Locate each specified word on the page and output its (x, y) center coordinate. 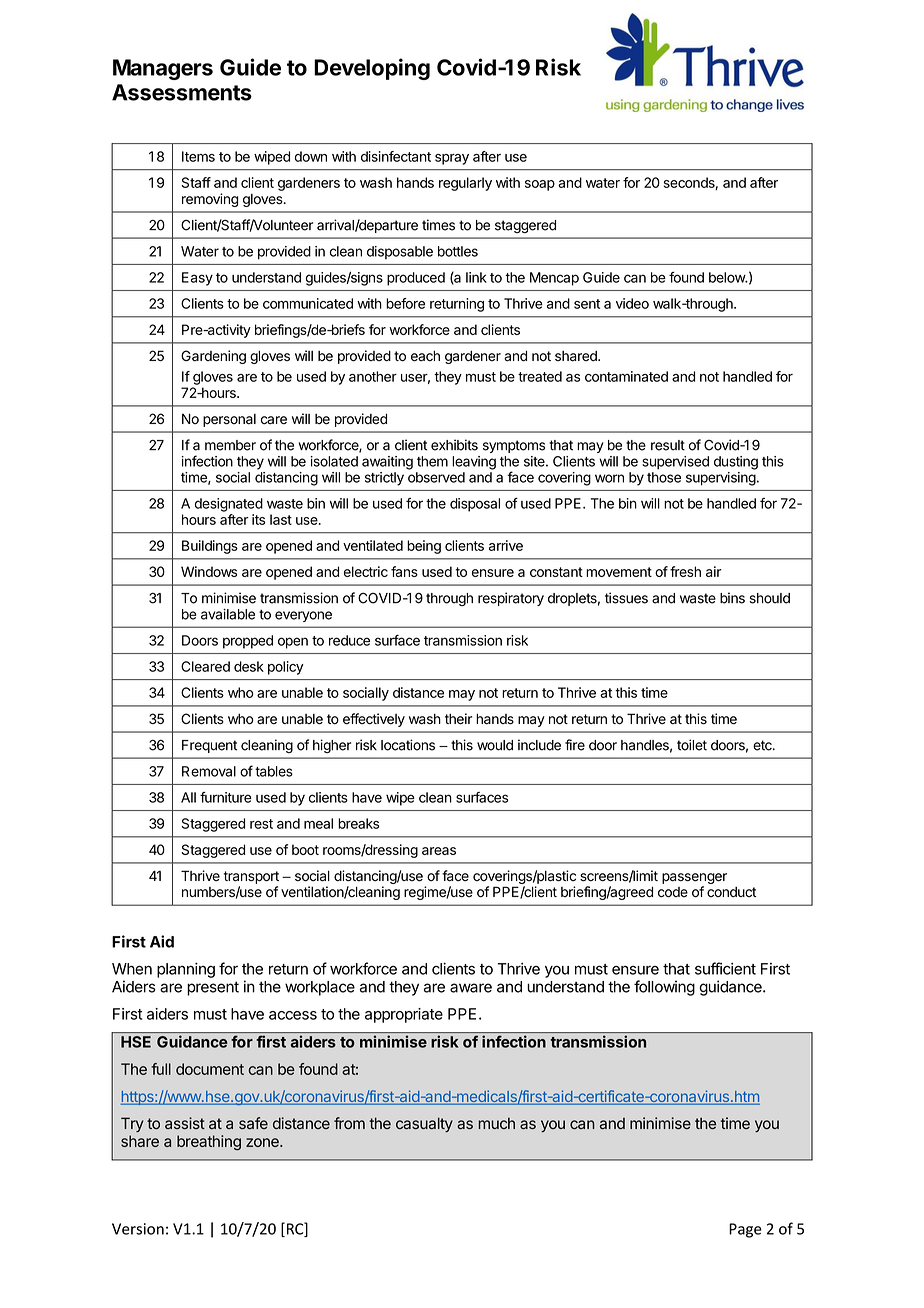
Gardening (213, 357)
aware (471, 988)
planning (186, 970)
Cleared (205, 666)
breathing (209, 1143)
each (425, 356)
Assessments (182, 92)
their (458, 719)
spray (452, 159)
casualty (424, 1124)
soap (540, 185)
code (673, 892)
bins (732, 598)
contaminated (626, 376)
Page (745, 1230)
